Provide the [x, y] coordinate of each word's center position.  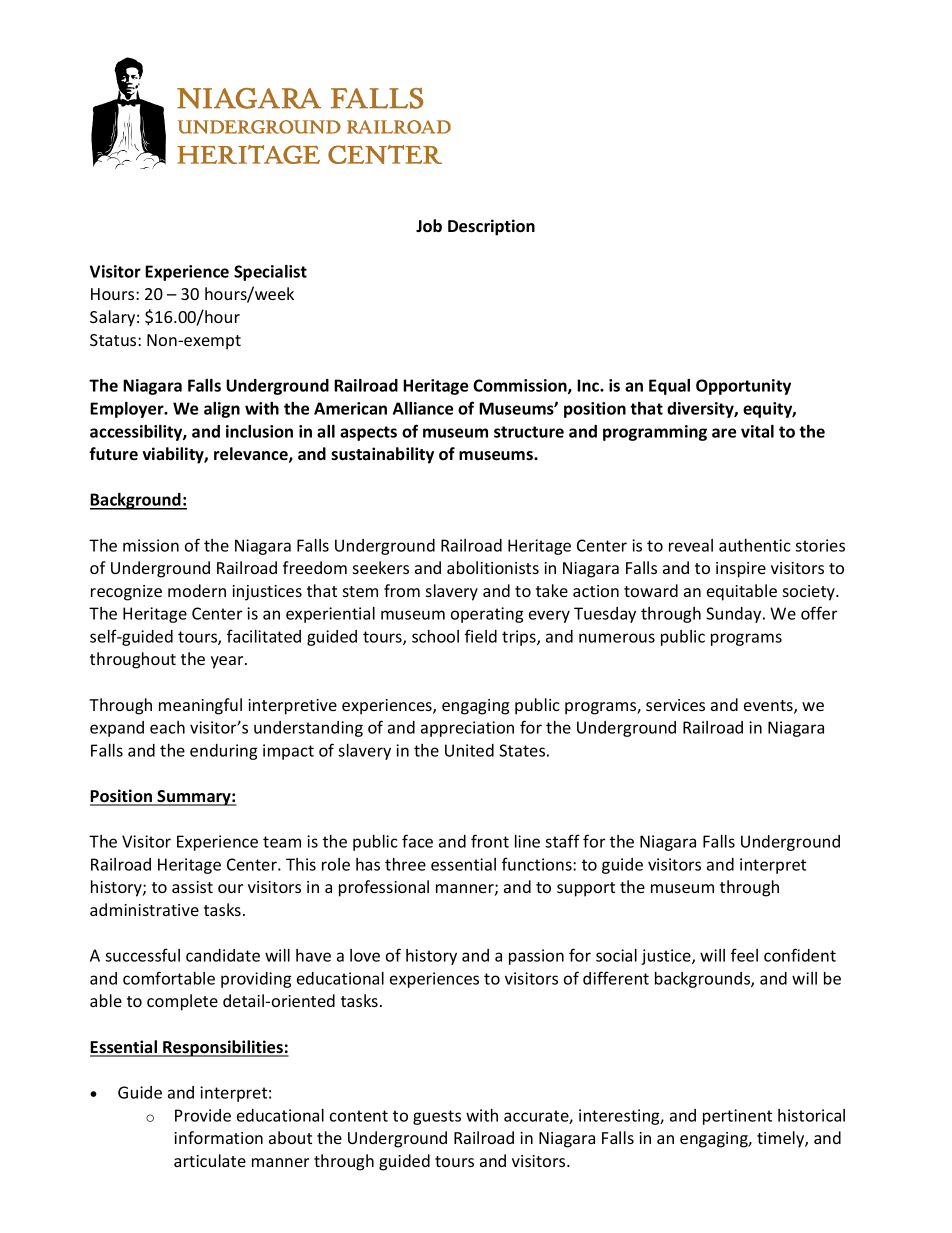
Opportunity [743, 387]
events [769, 707]
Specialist [270, 273]
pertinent [737, 1117]
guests [437, 1117]
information [218, 1137]
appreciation [467, 729]
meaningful [200, 706]
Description [491, 227]
